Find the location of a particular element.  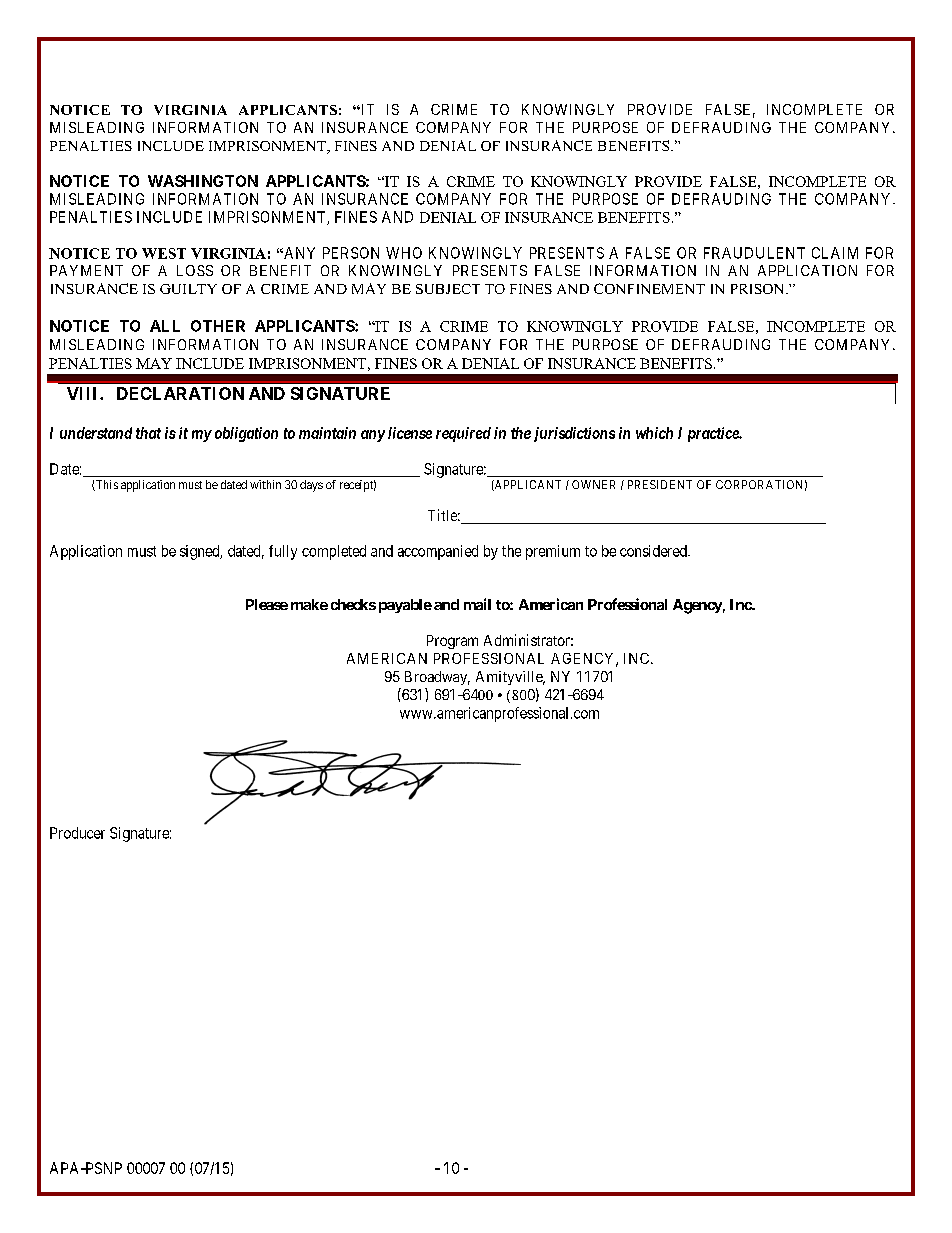

WASHINGTON is located at coordinates (203, 181).
